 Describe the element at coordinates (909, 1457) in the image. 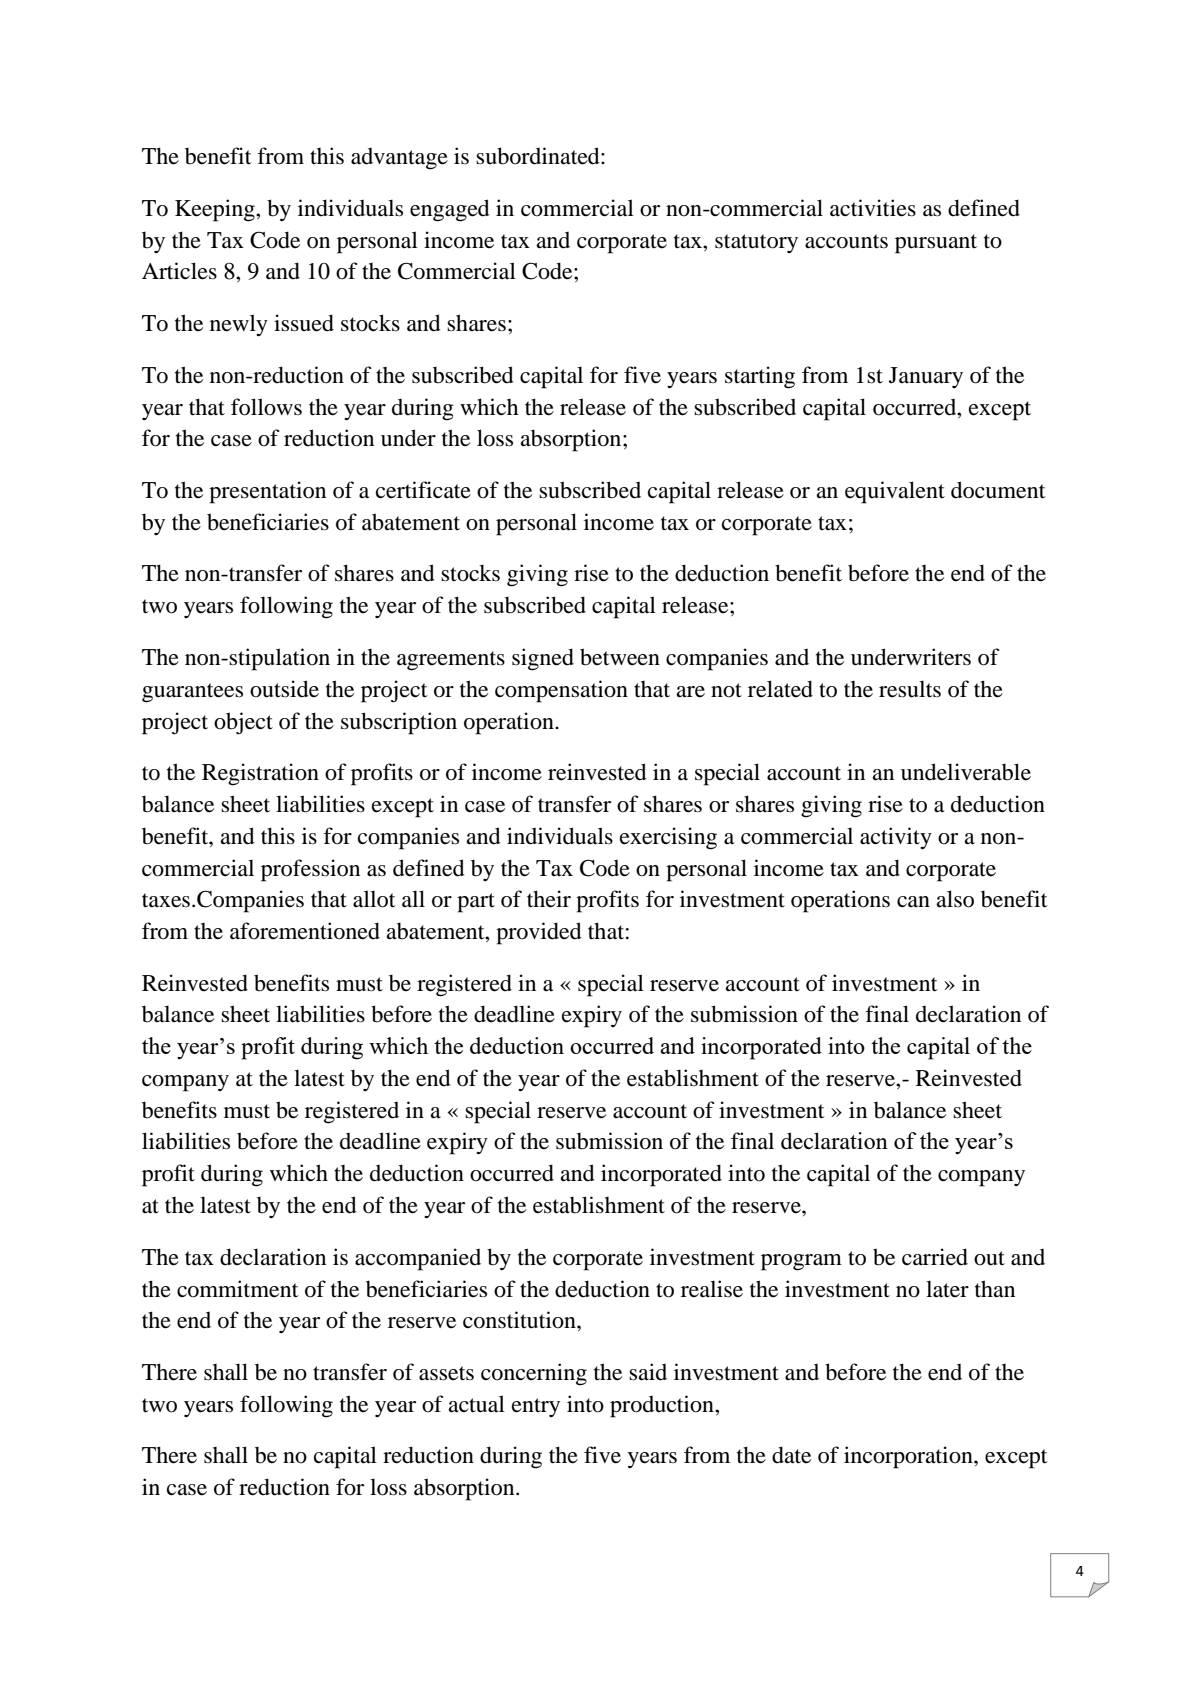

I see `incorporation` at that location.
